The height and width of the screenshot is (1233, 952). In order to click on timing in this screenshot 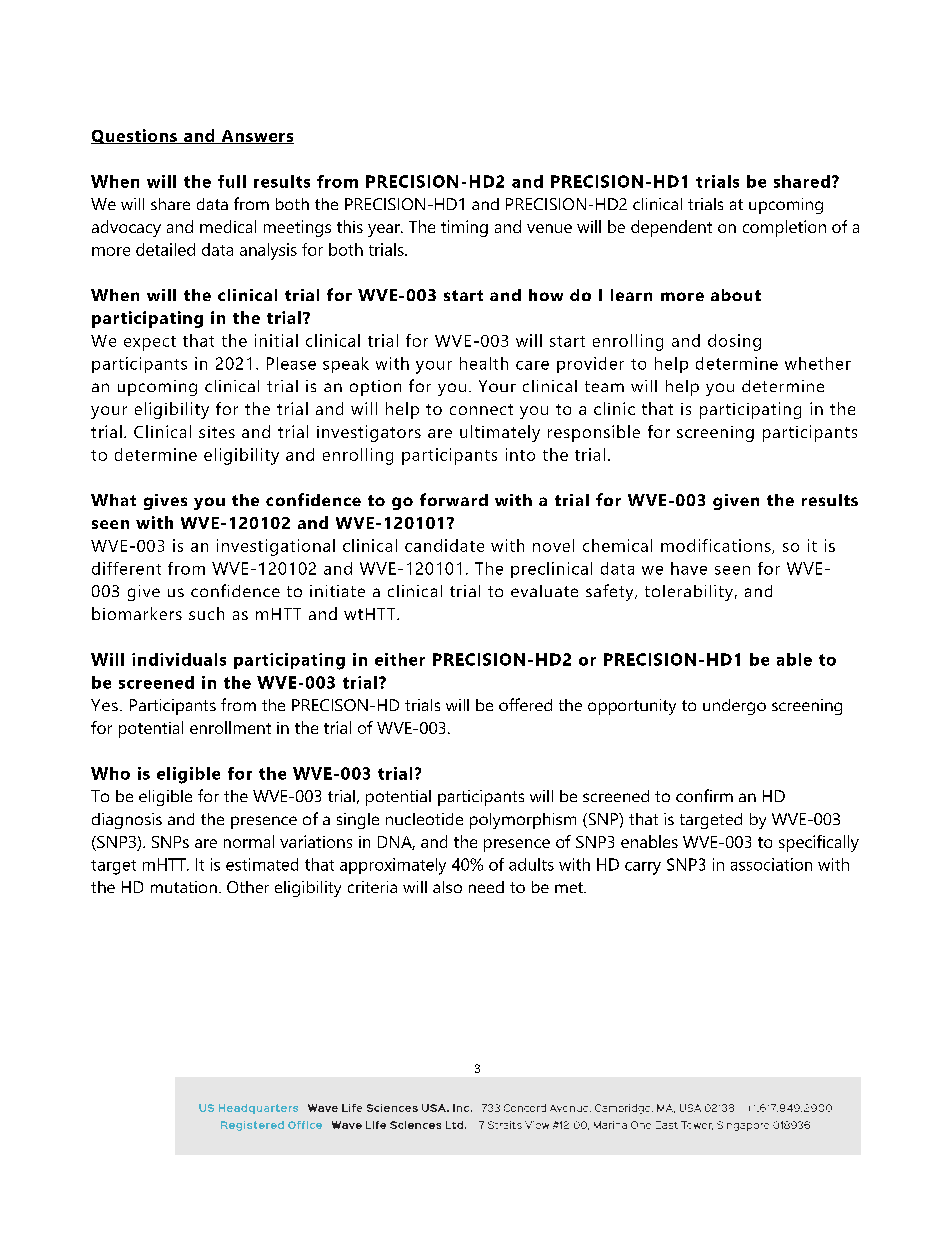, I will do `click(464, 228)`.
